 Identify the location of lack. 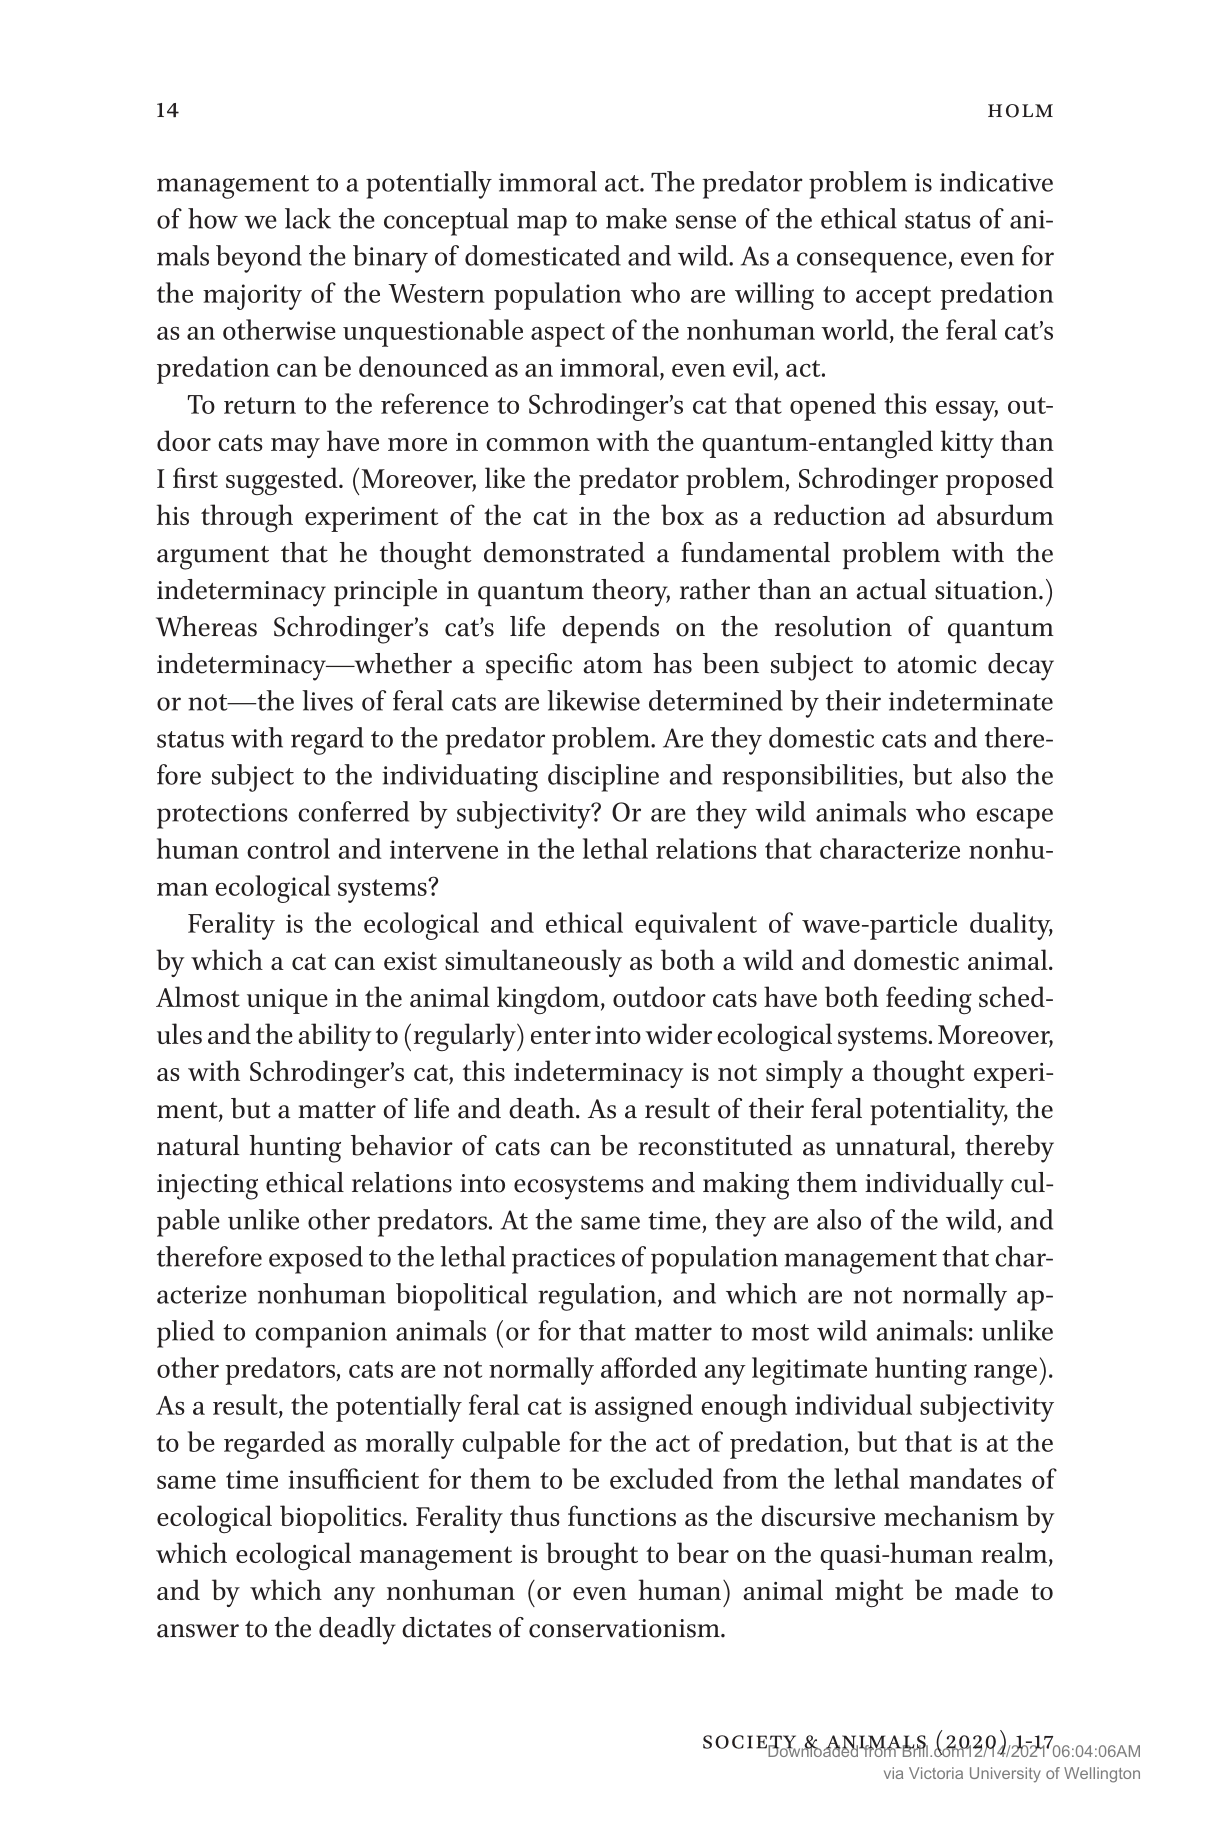
(308, 218).
